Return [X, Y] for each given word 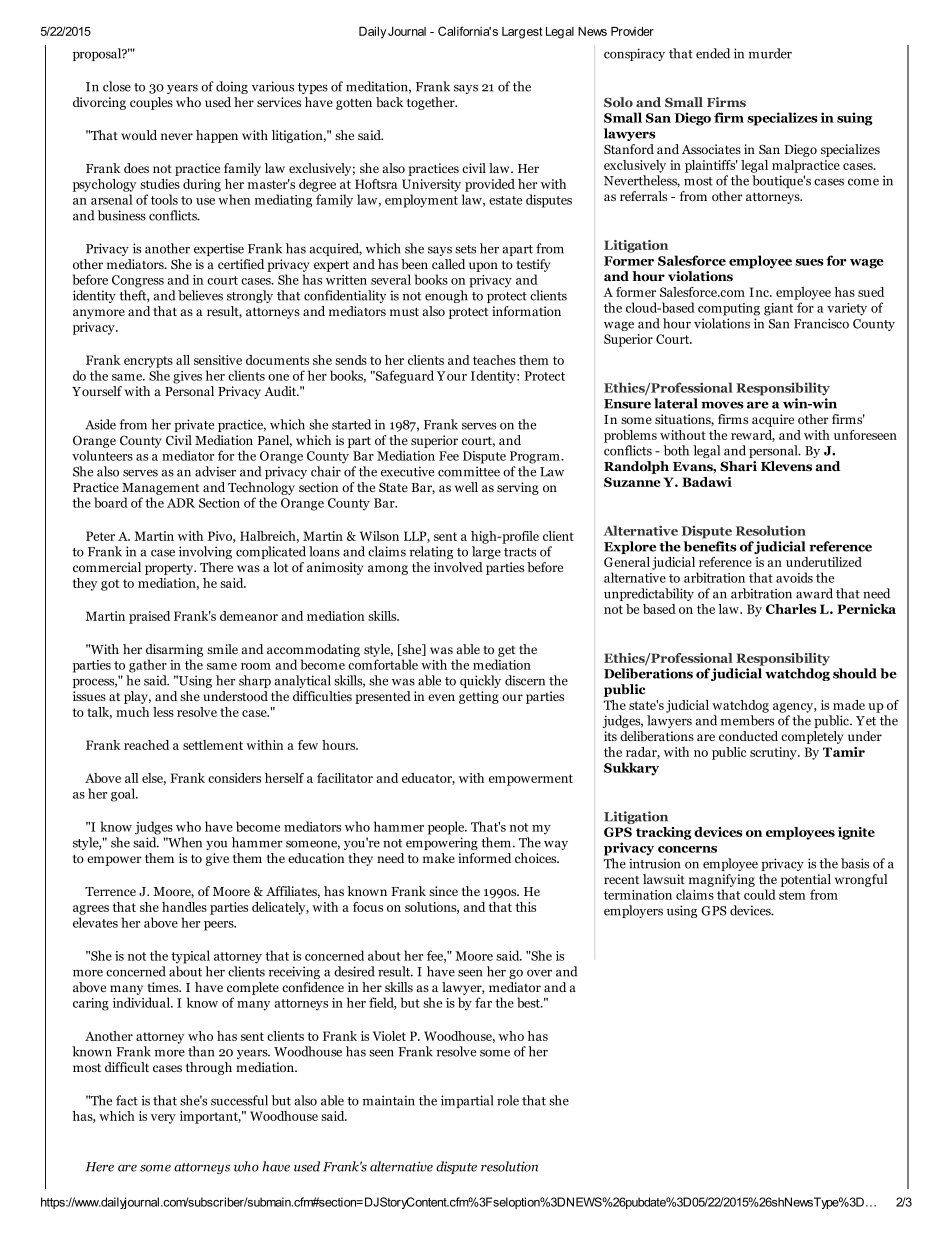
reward [753, 436]
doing [232, 87]
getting [479, 697]
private [194, 425]
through [209, 1068]
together [432, 103]
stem [792, 895]
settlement [213, 745]
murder [770, 53]
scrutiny [774, 753]
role [508, 1100]
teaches [494, 360]
